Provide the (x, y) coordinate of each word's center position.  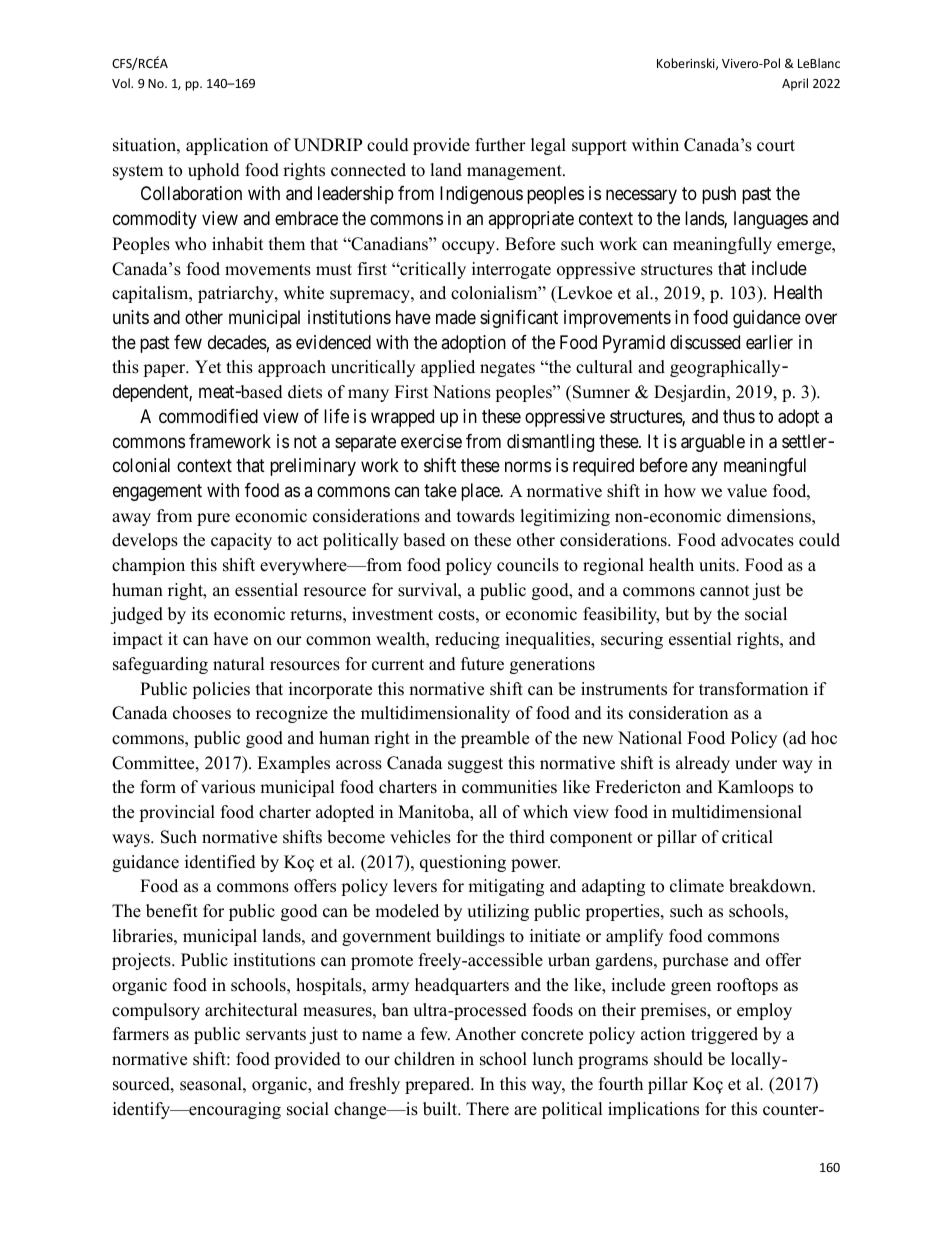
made (456, 317)
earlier (769, 342)
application (227, 146)
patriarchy (237, 294)
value (747, 491)
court (776, 146)
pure (213, 519)
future (482, 664)
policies (221, 690)
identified (220, 862)
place (481, 492)
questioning (463, 863)
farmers (141, 1034)
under (756, 763)
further (500, 145)
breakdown (771, 886)
